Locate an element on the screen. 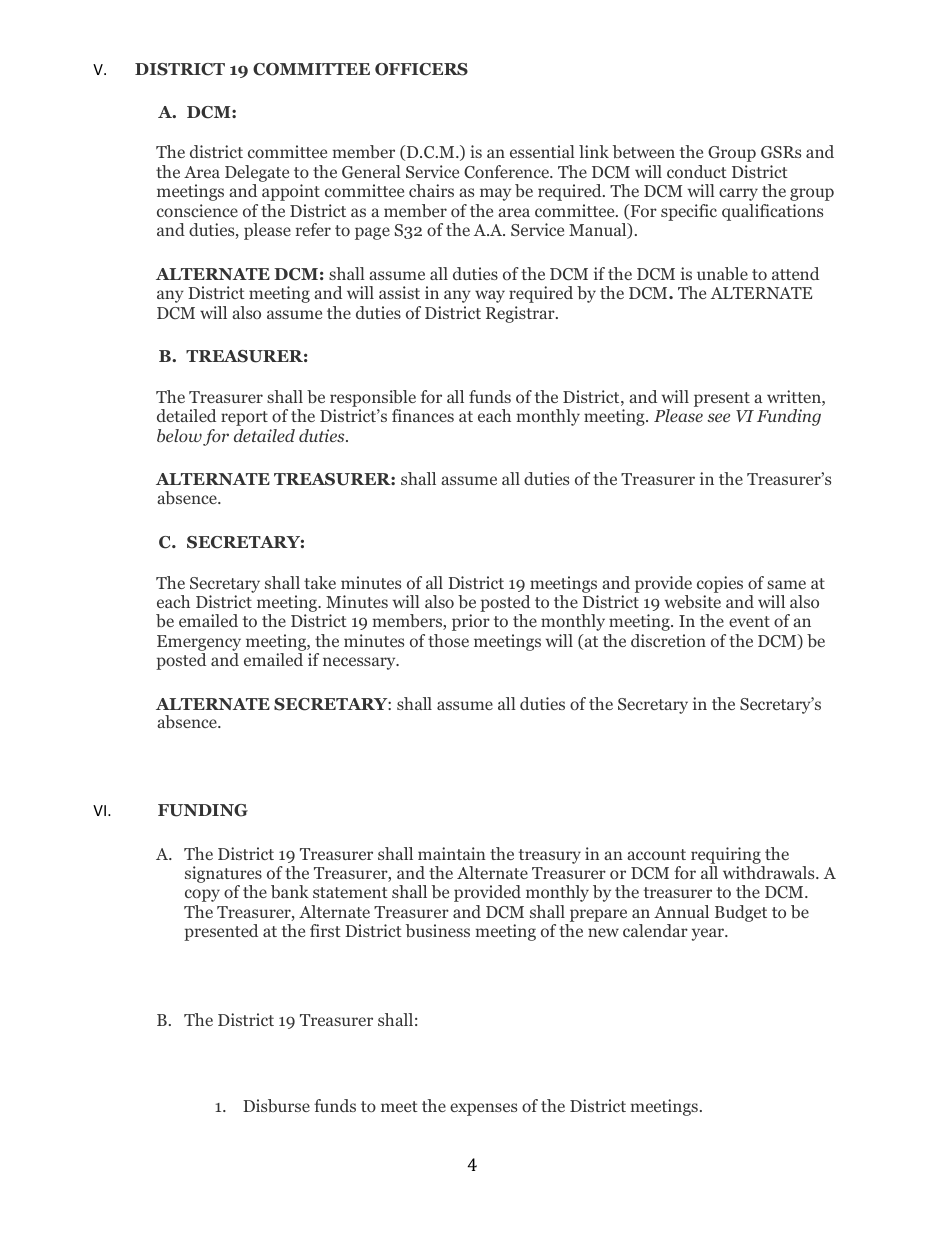  conduct is located at coordinates (697, 171).
